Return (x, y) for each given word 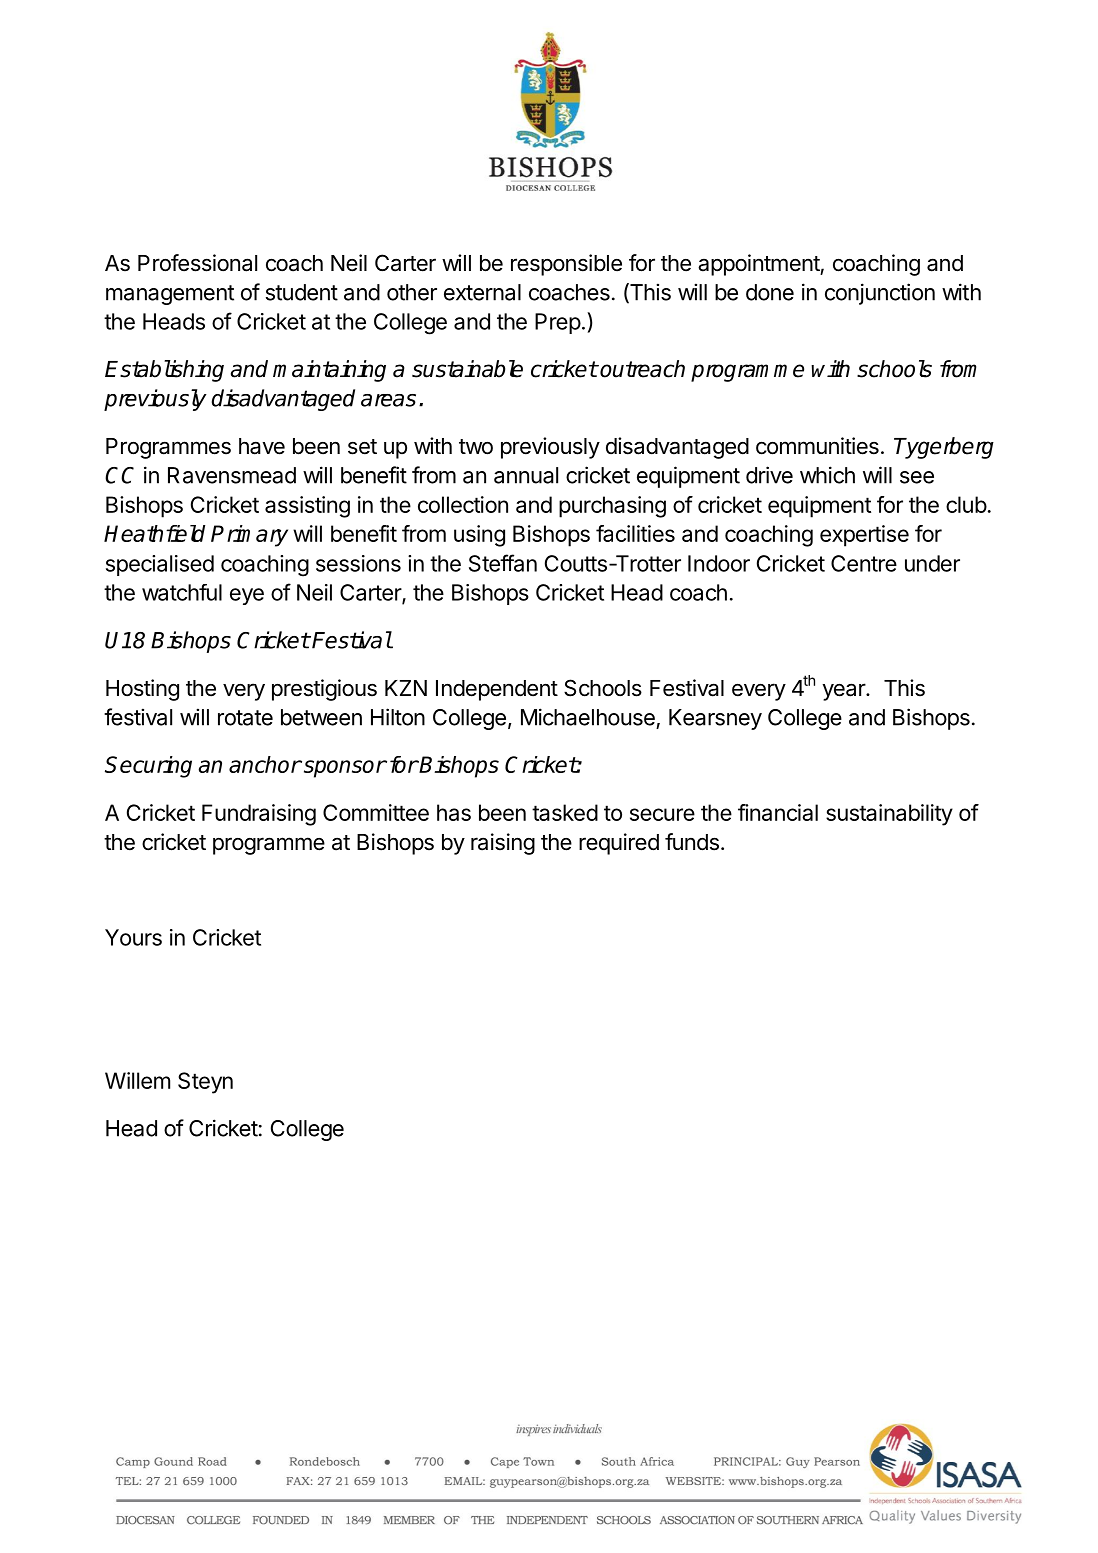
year (844, 692)
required (619, 844)
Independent (497, 690)
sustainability (889, 815)
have (262, 446)
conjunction (880, 294)
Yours (133, 937)
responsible (566, 265)
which (827, 475)
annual (526, 475)
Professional (197, 263)
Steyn (205, 1083)
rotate (245, 718)
